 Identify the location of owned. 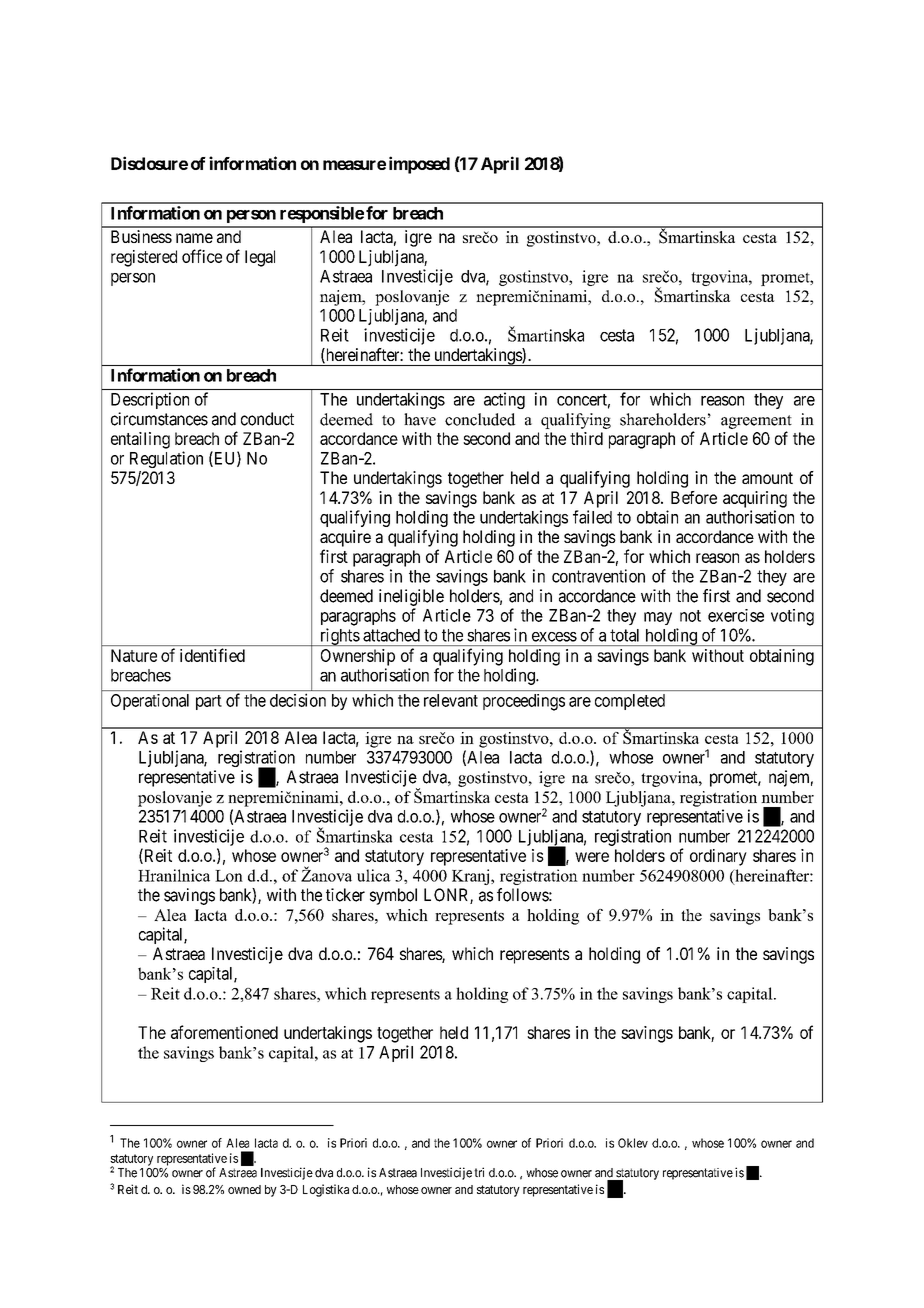
(244, 1189).
